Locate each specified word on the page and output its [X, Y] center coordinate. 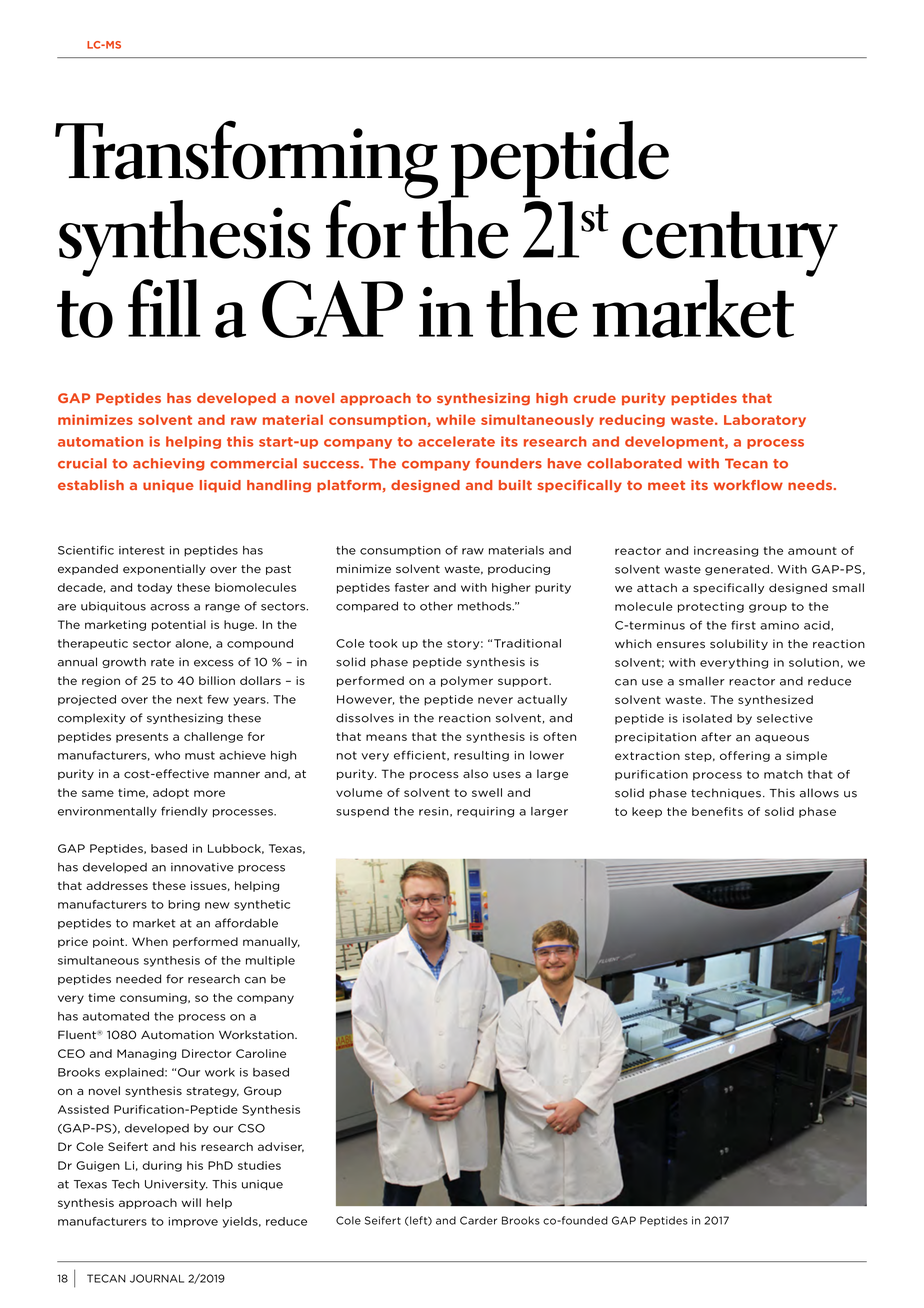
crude [594, 398]
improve [193, 1222]
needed [138, 979]
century [730, 244]
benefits [717, 811]
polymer [467, 681]
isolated [707, 718]
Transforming [246, 160]
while [456, 419]
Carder [478, 1220]
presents [142, 738]
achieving [168, 464]
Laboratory [765, 420]
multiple [270, 961]
